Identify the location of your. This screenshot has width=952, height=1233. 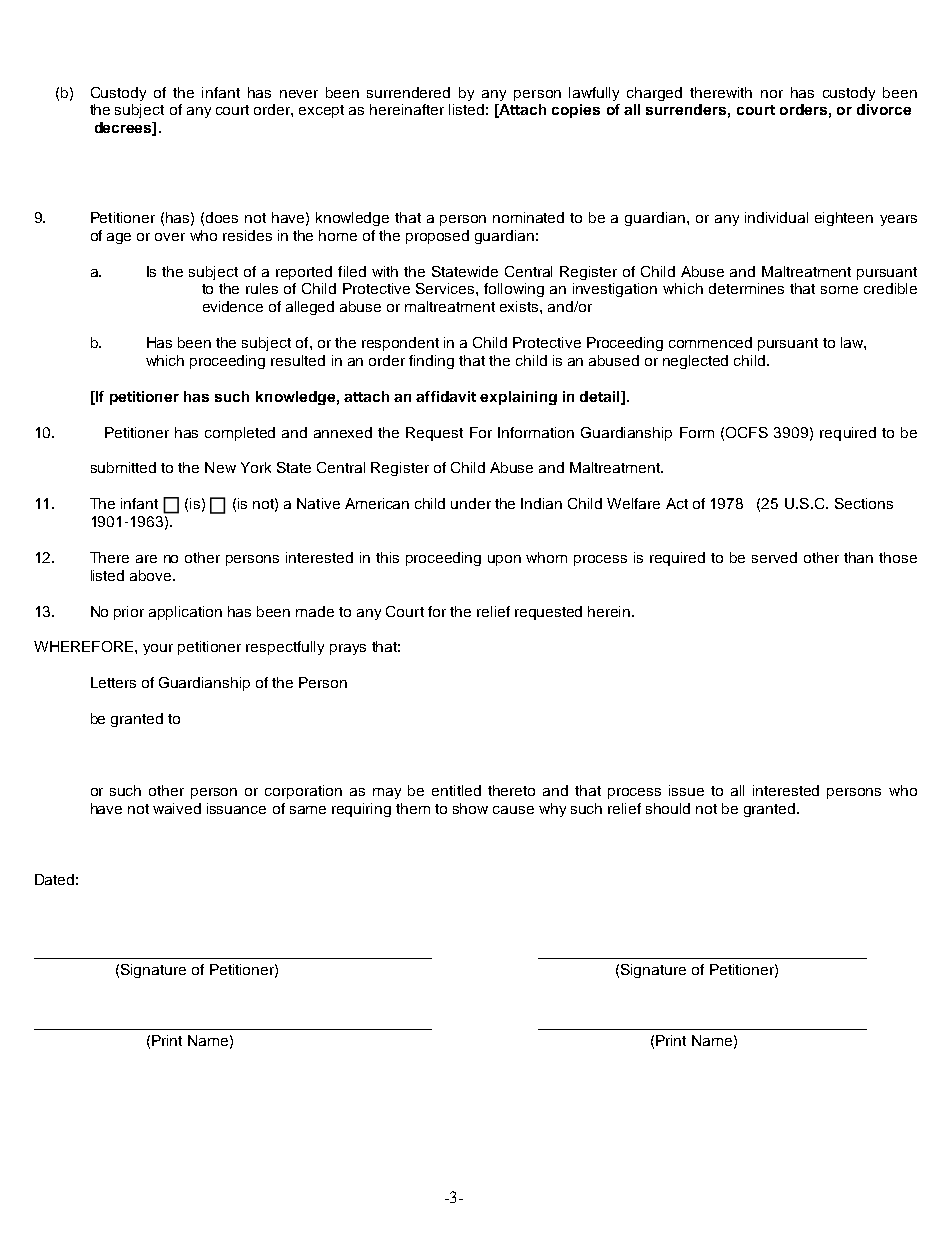
(158, 649).
